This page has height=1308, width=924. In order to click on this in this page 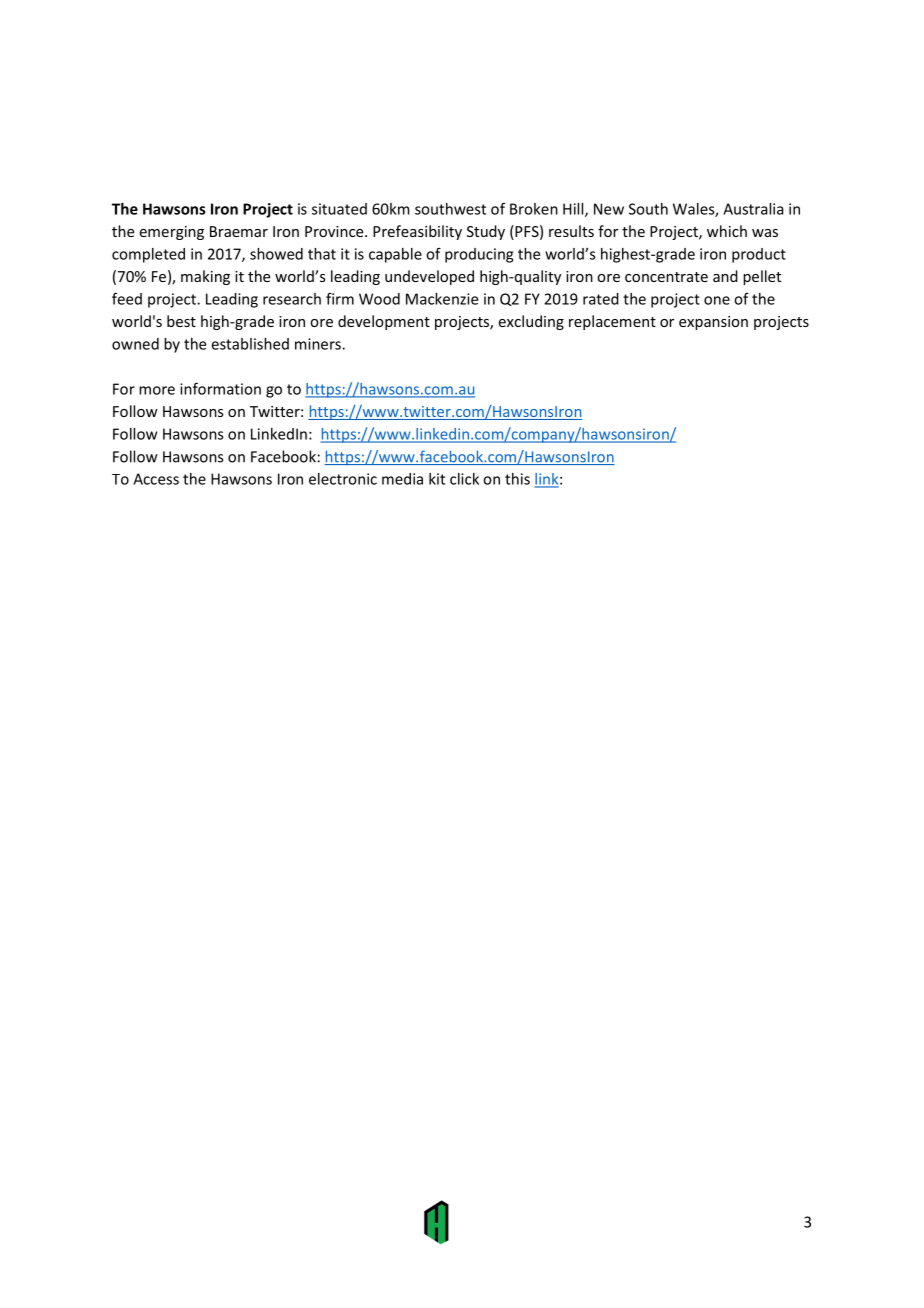, I will do `click(517, 479)`.
